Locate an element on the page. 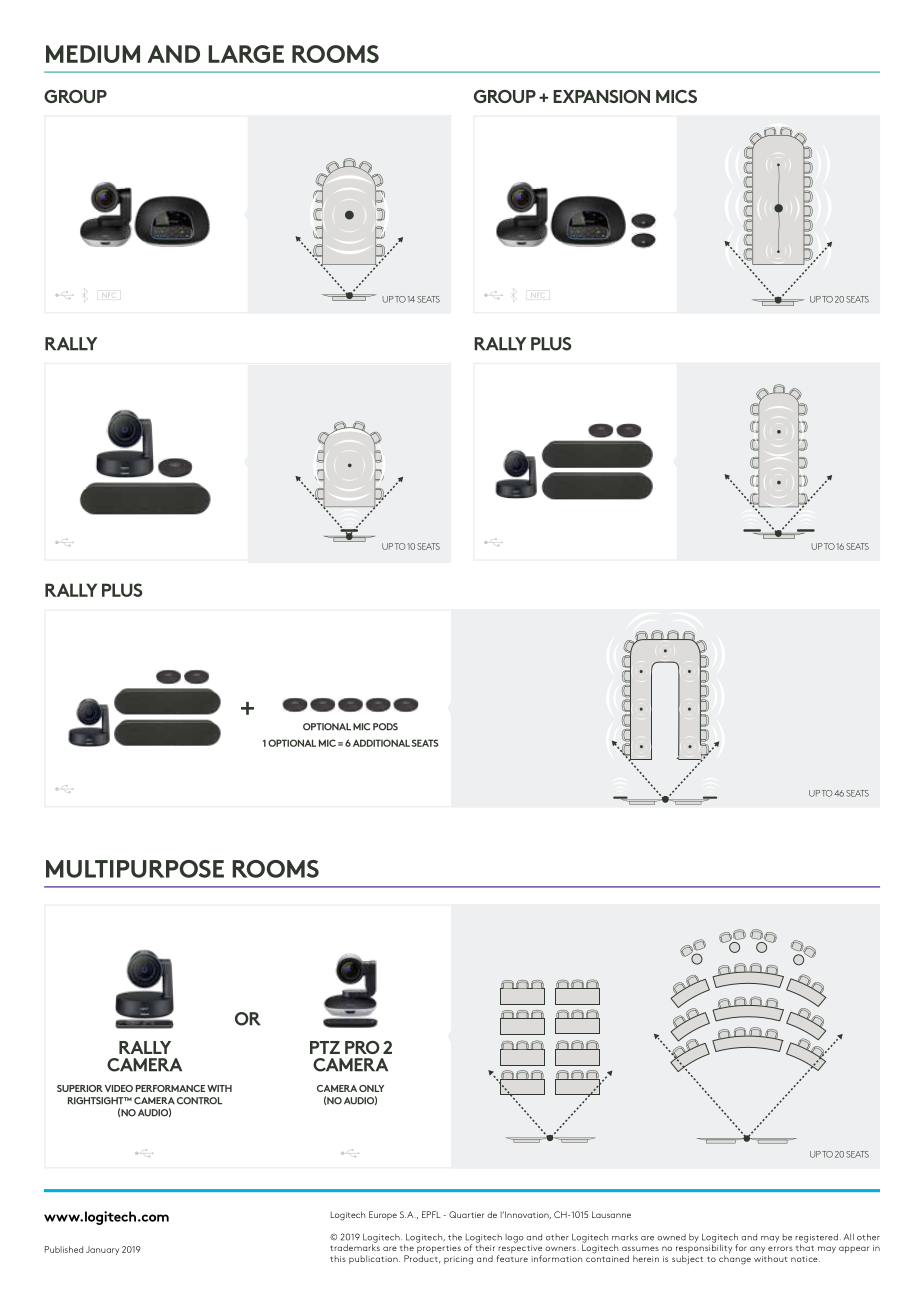 The height and width of the image is (1308, 924). MICS is located at coordinates (676, 96).
